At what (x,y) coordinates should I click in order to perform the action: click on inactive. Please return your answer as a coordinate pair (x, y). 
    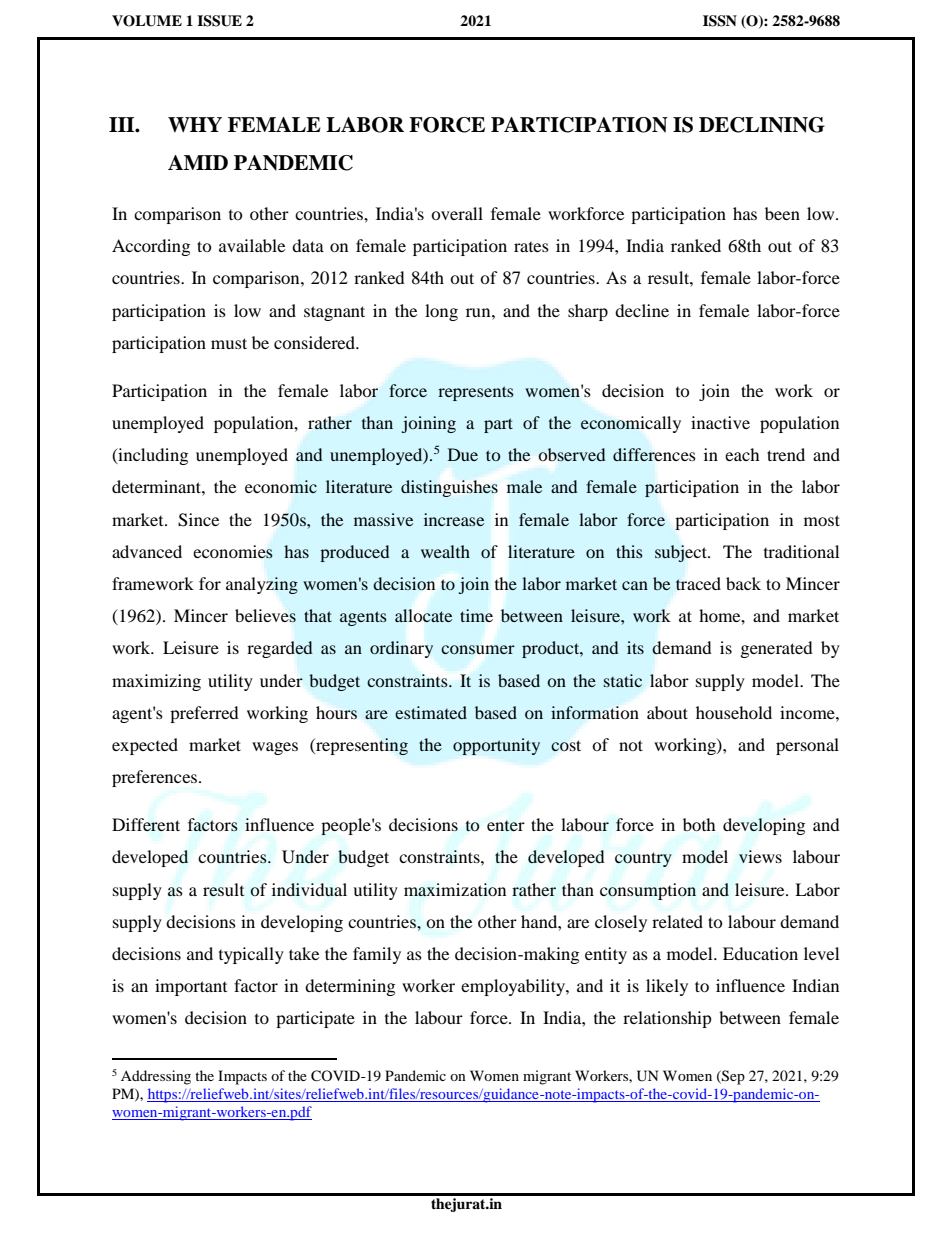
    Looking at the image, I should click on (720, 422).
